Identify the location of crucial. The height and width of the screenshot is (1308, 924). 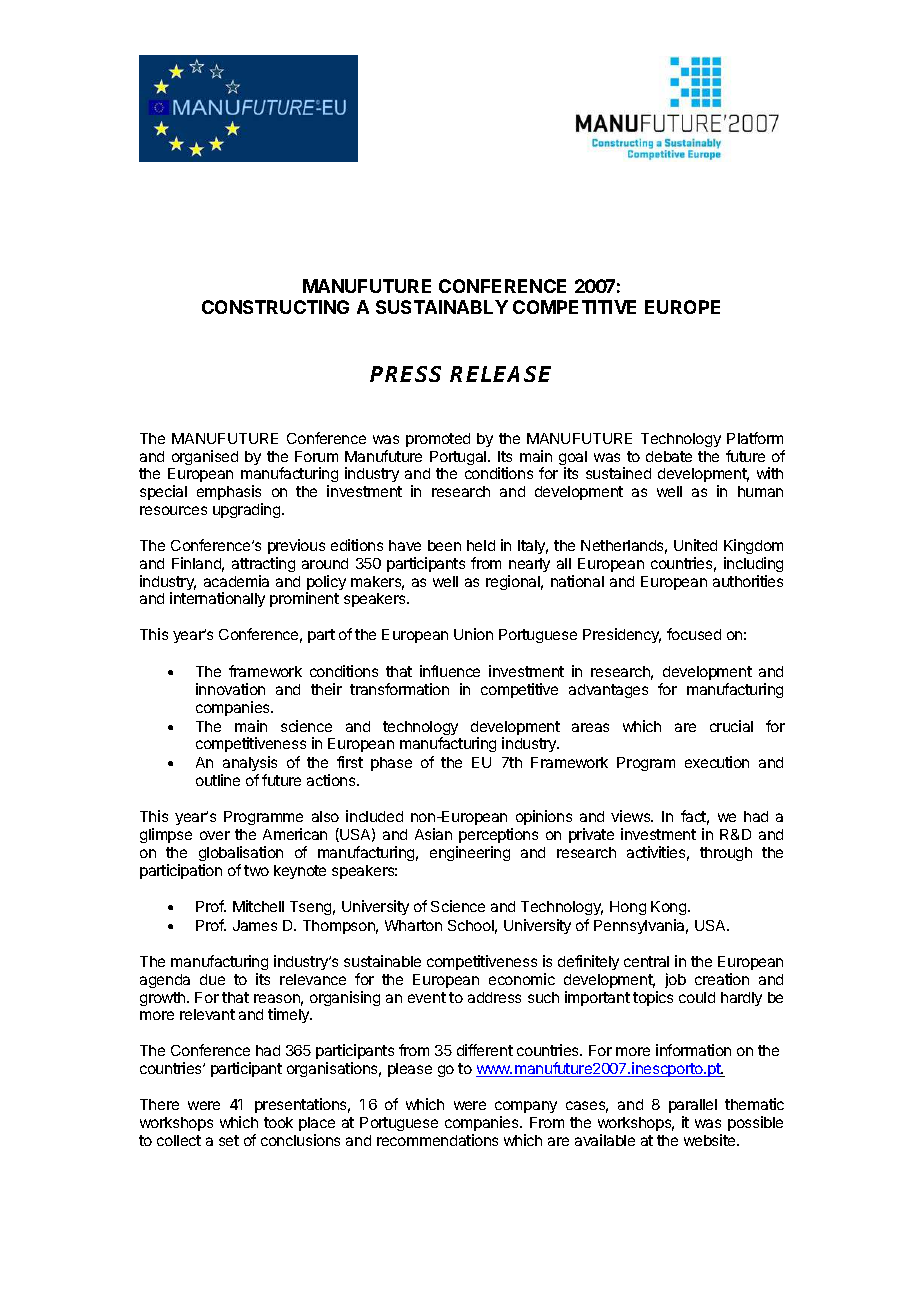
(731, 726).
